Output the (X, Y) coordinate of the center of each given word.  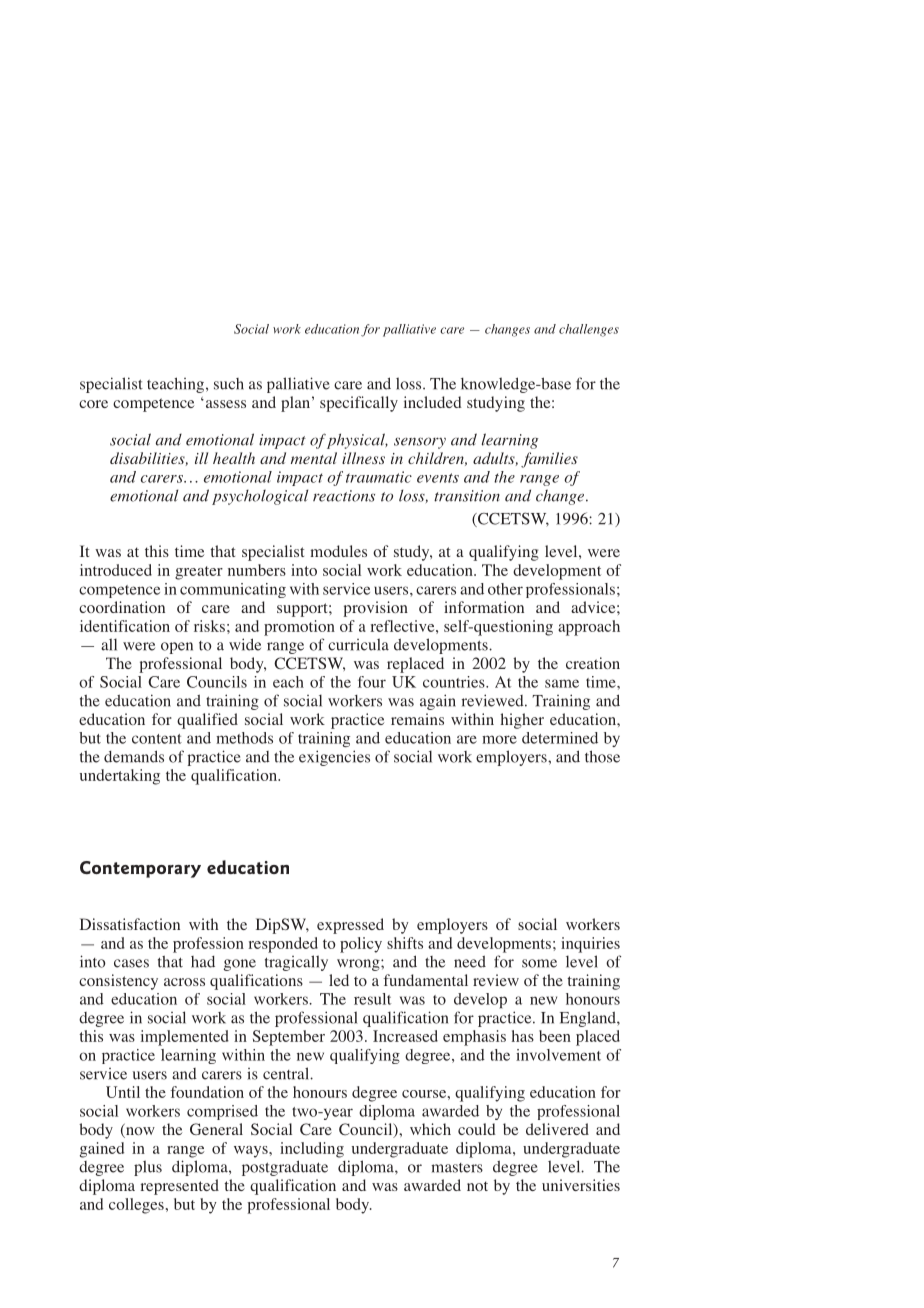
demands (134, 756)
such (229, 384)
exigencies (334, 758)
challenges (589, 330)
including (312, 1150)
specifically (359, 404)
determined (560, 738)
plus (148, 1168)
